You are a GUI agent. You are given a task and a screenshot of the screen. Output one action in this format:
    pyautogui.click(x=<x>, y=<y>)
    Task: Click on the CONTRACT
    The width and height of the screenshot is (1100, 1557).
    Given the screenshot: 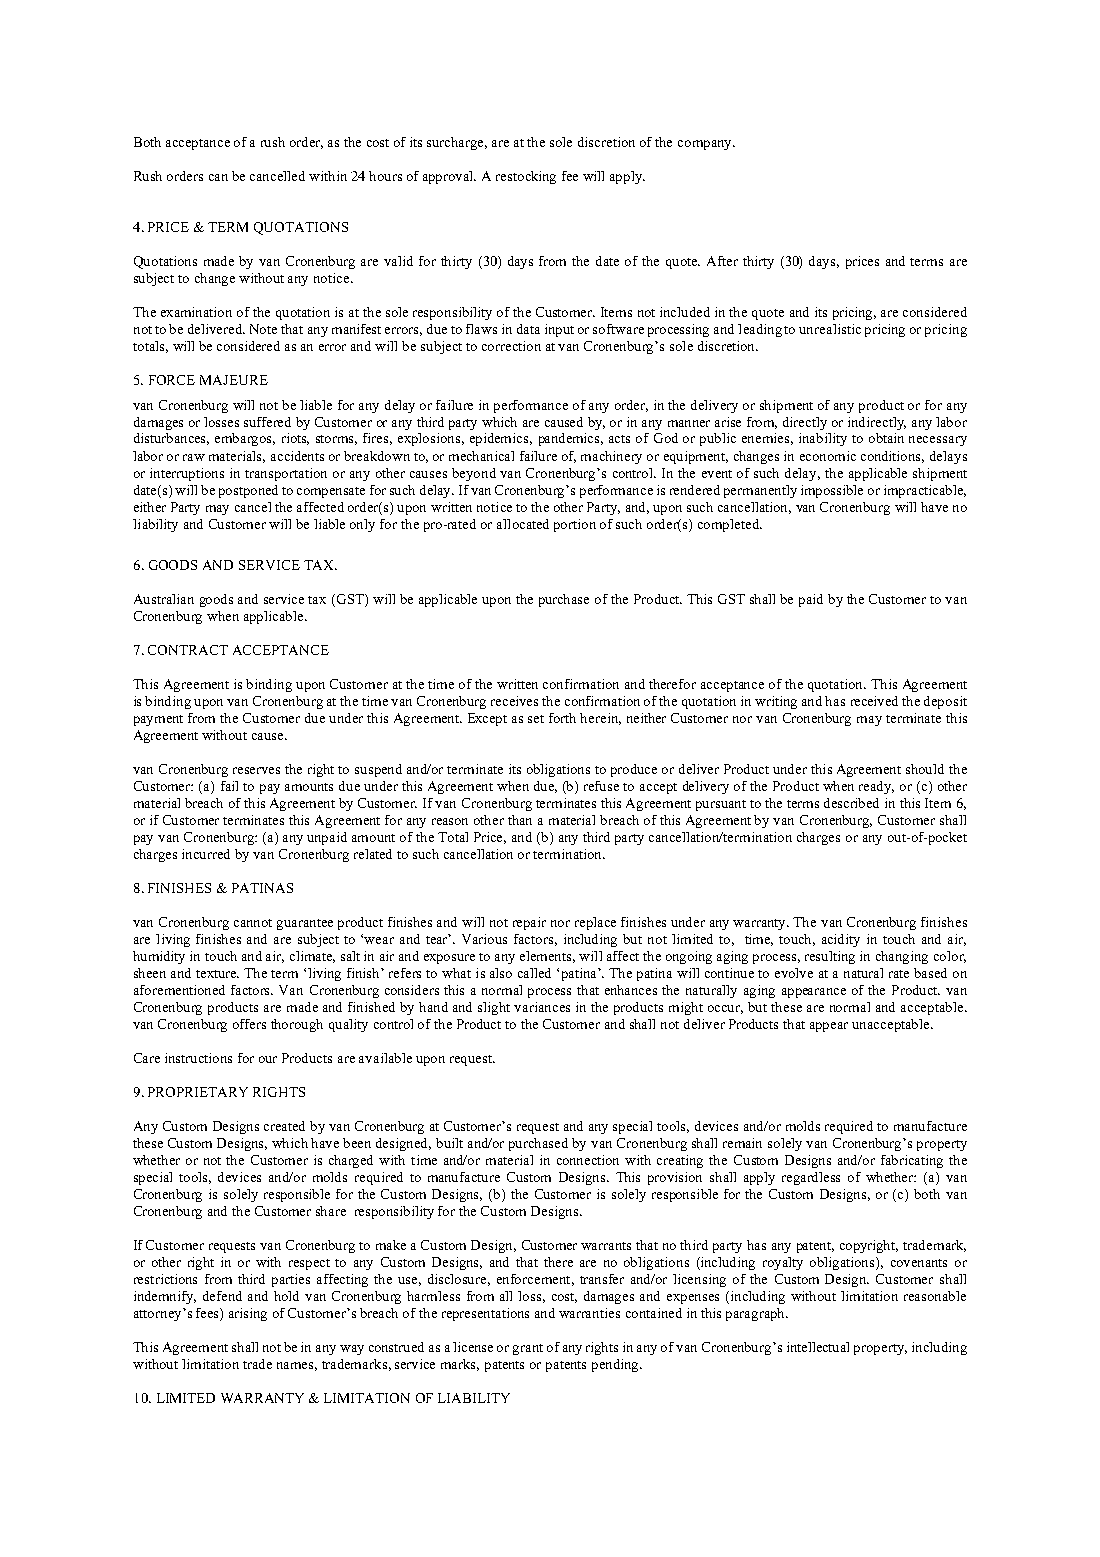 What is the action you would take?
    pyautogui.click(x=188, y=650)
